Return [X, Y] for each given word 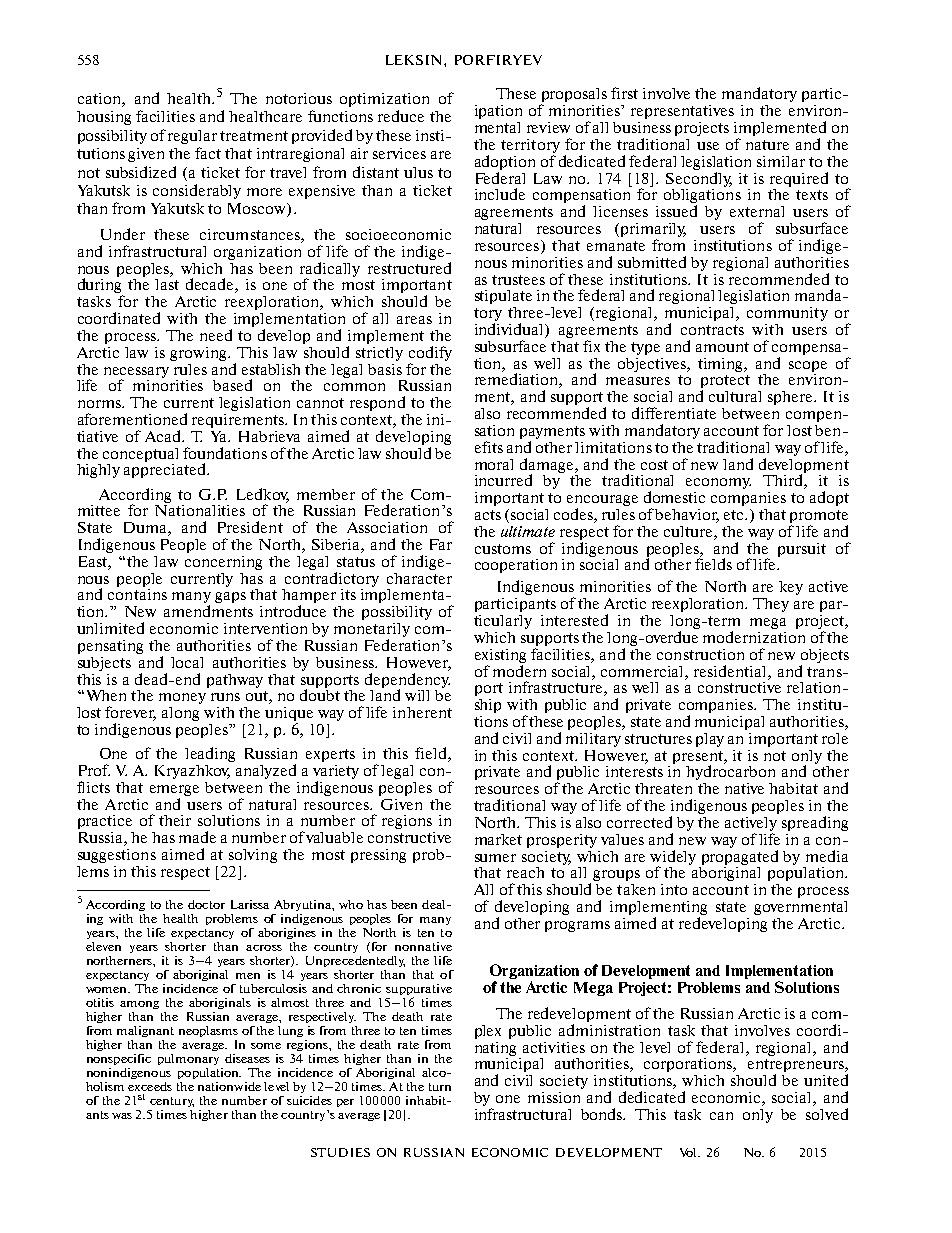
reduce [401, 116]
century [172, 1102]
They [771, 605]
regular [192, 137]
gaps [230, 597]
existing [500, 656]
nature [767, 145]
